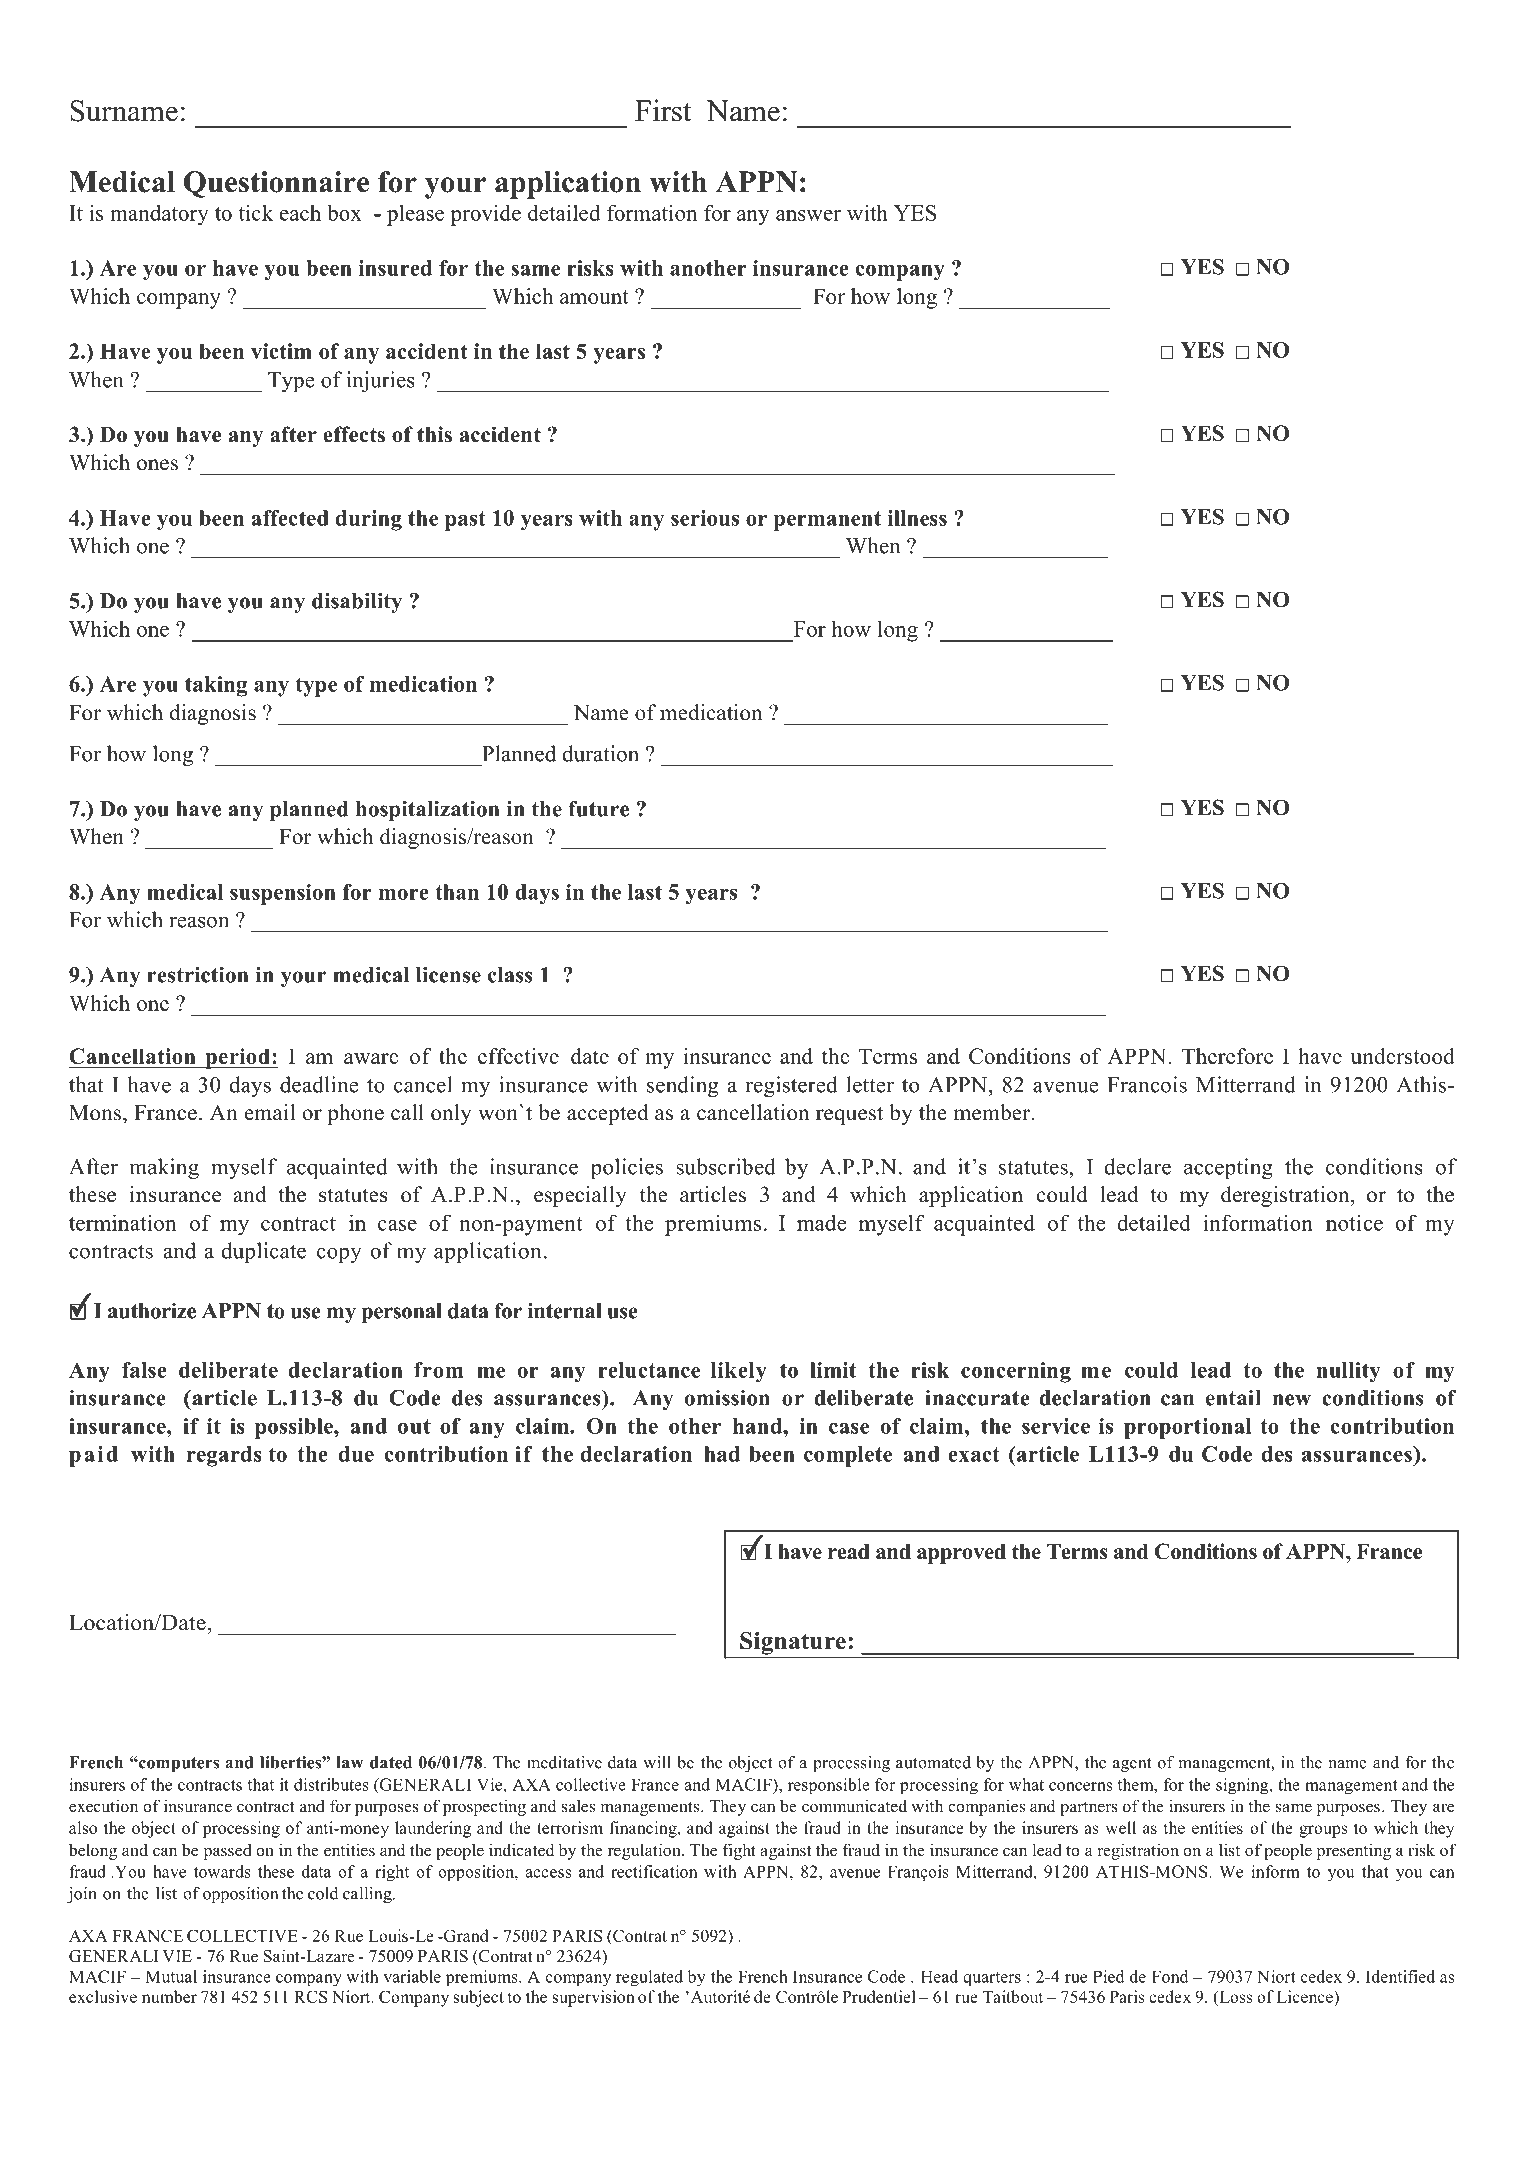  I want to click on First, so click(663, 110).
